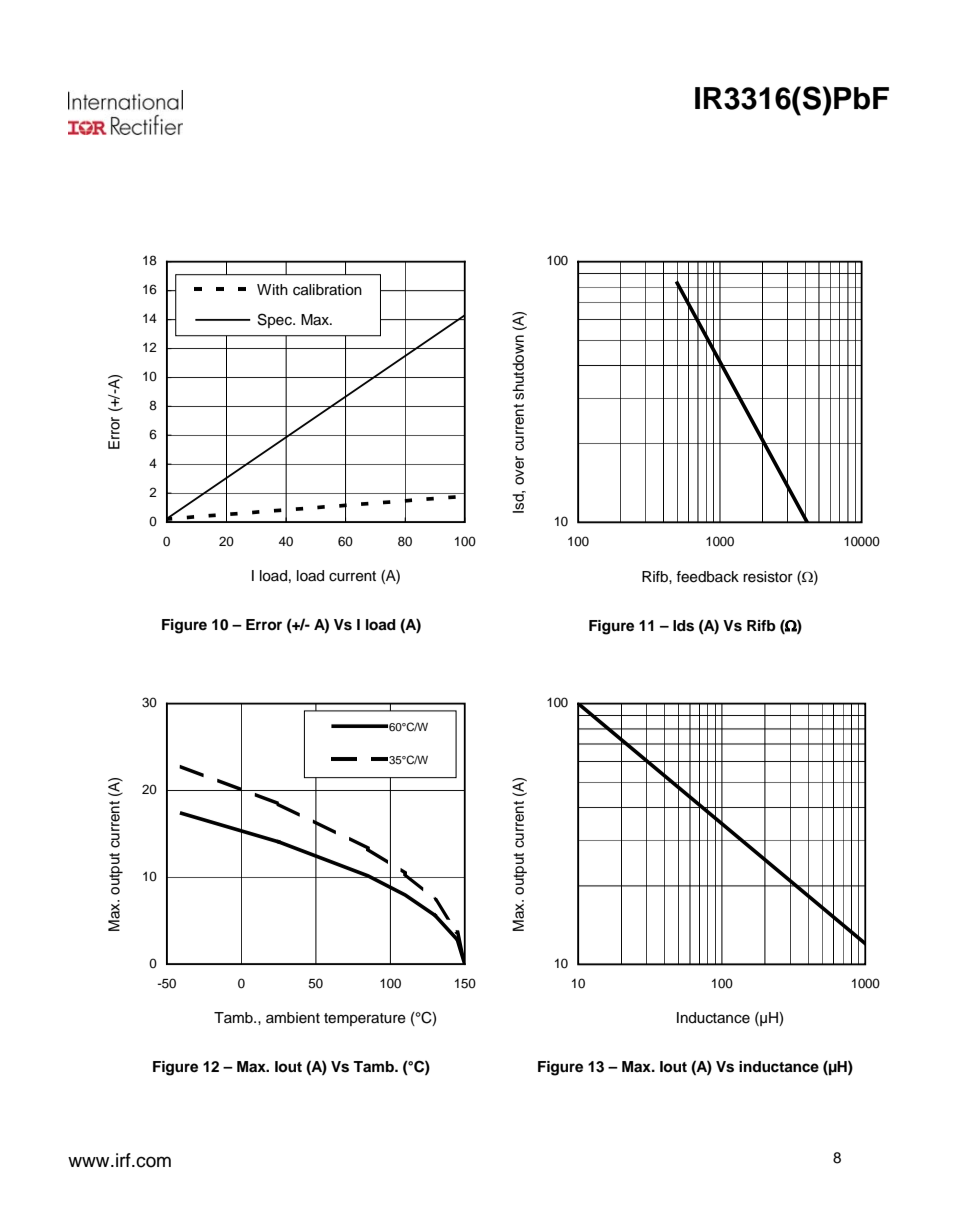 The image size is (958, 1232). What do you see at coordinates (768, 577) in the page?
I see `resistor` at bounding box center [768, 577].
